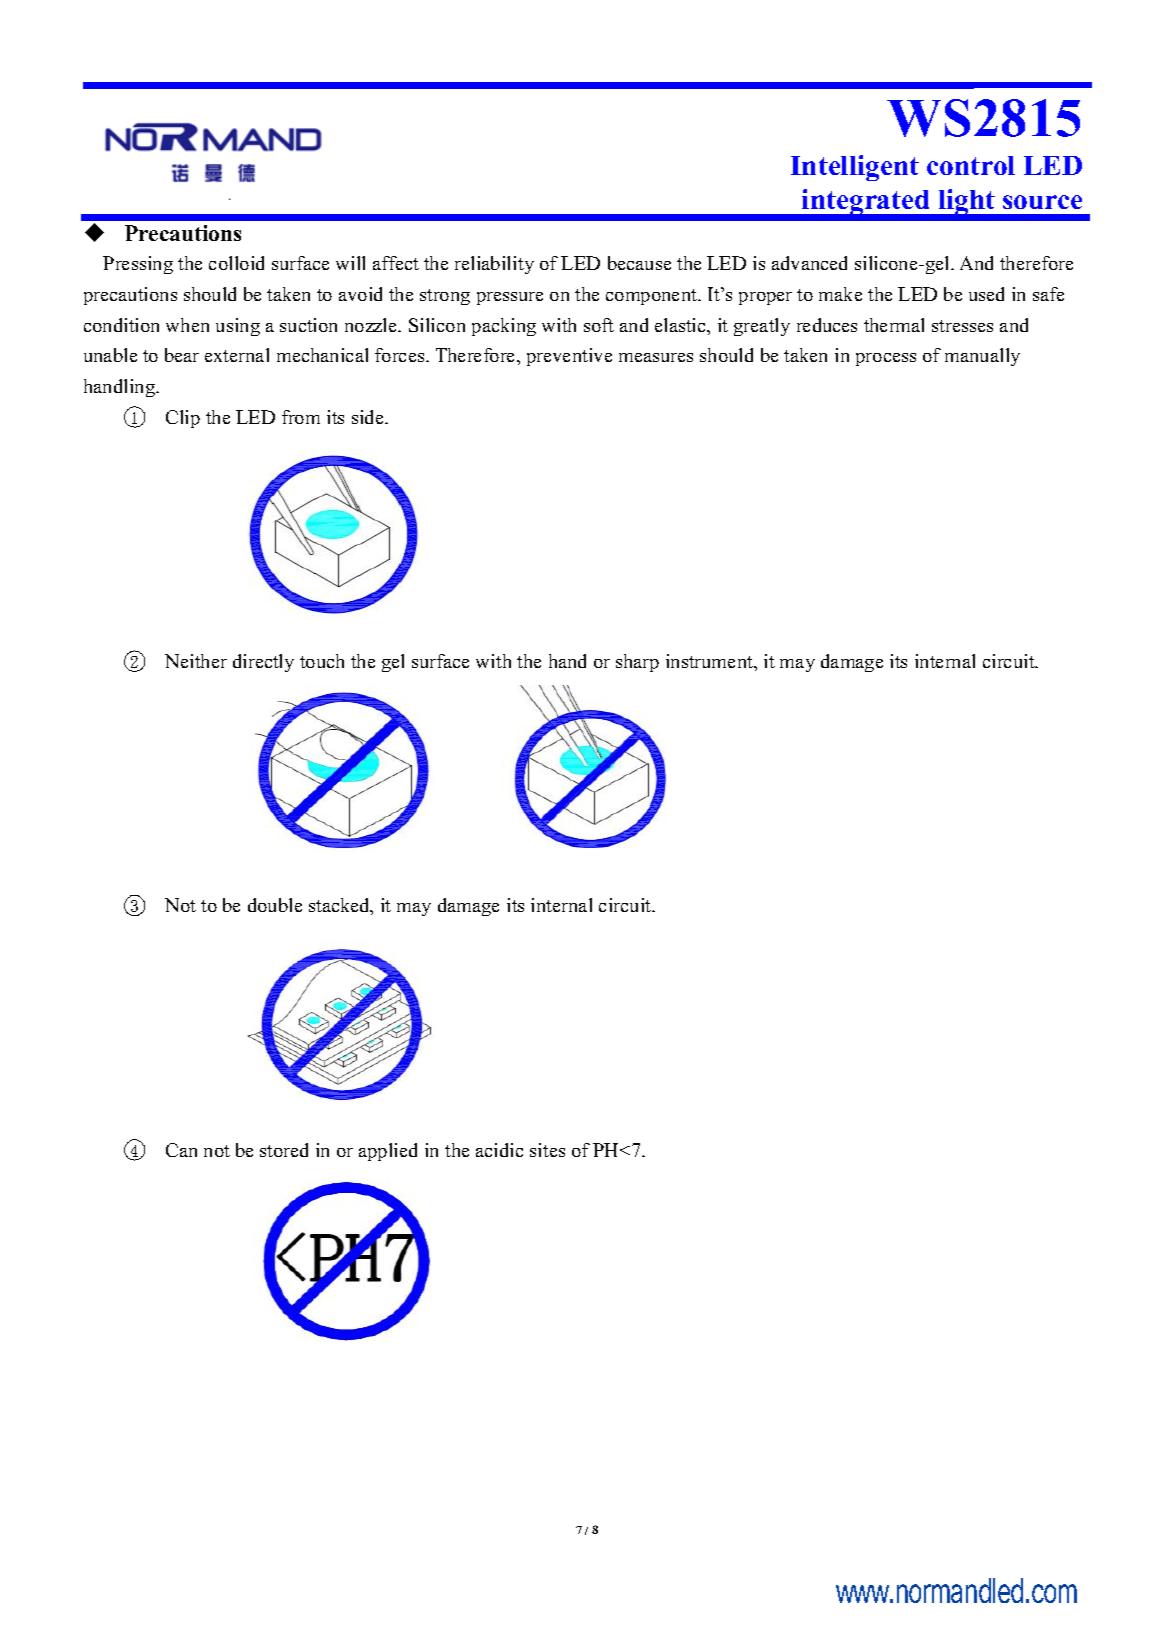  What do you see at coordinates (982, 357) in the screenshot?
I see `manually` at bounding box center [982, 357].
